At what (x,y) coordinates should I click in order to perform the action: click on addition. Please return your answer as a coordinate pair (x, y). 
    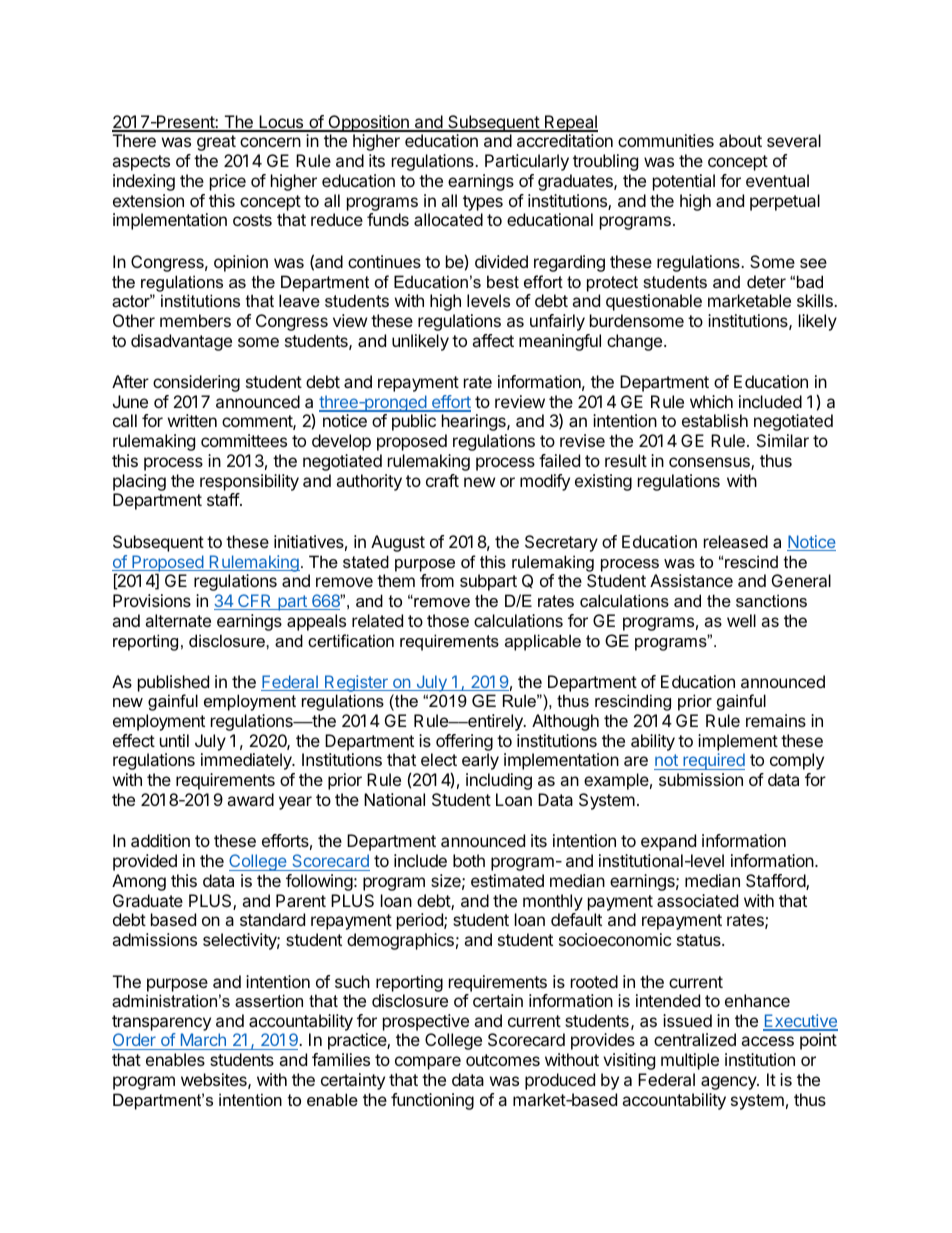
    Looking at the image, I should click on (160, 840).
